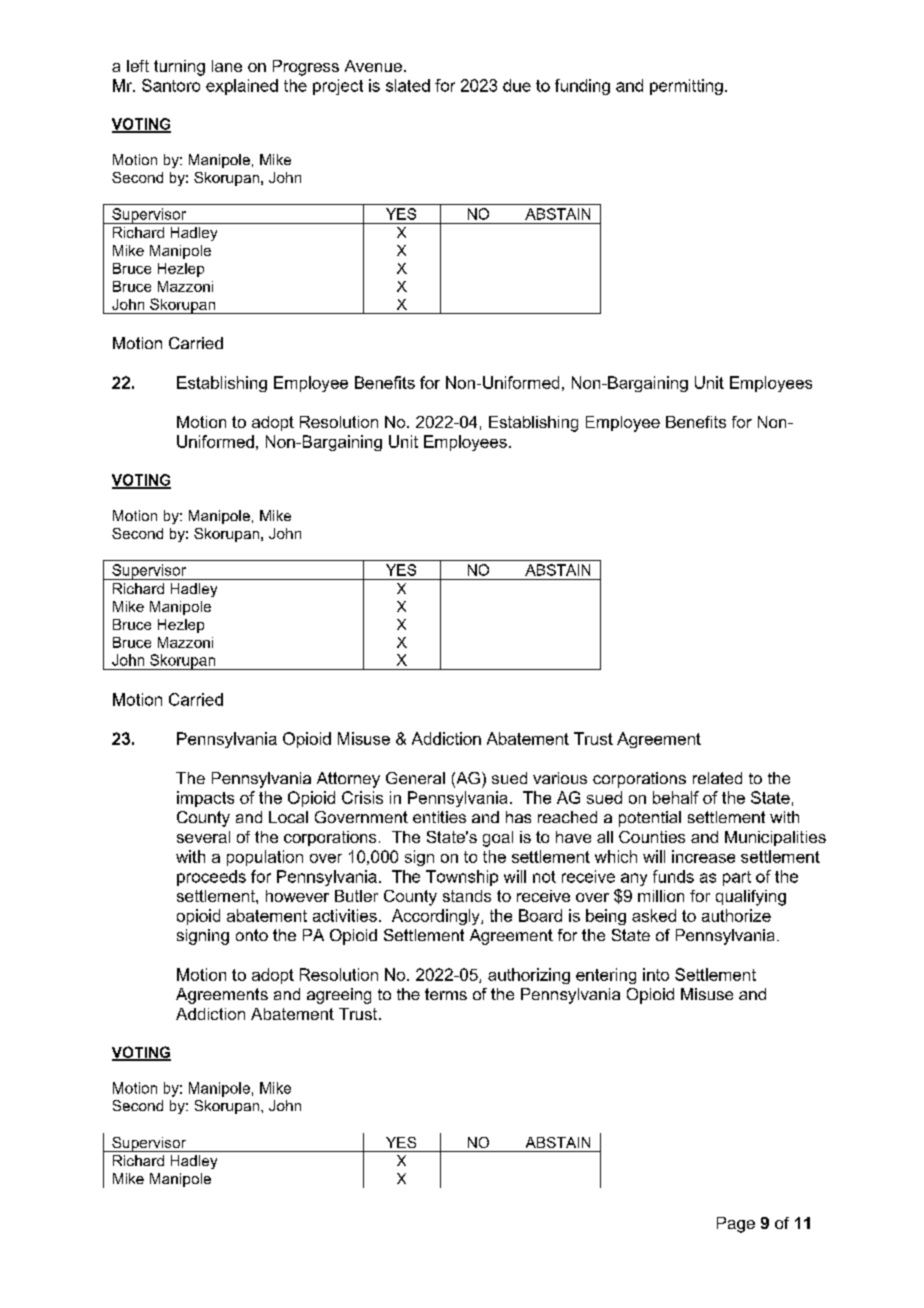  What do you see at coordinates (736, 915) in the page?
I see `authorize` at bounding box center [736, 915].
